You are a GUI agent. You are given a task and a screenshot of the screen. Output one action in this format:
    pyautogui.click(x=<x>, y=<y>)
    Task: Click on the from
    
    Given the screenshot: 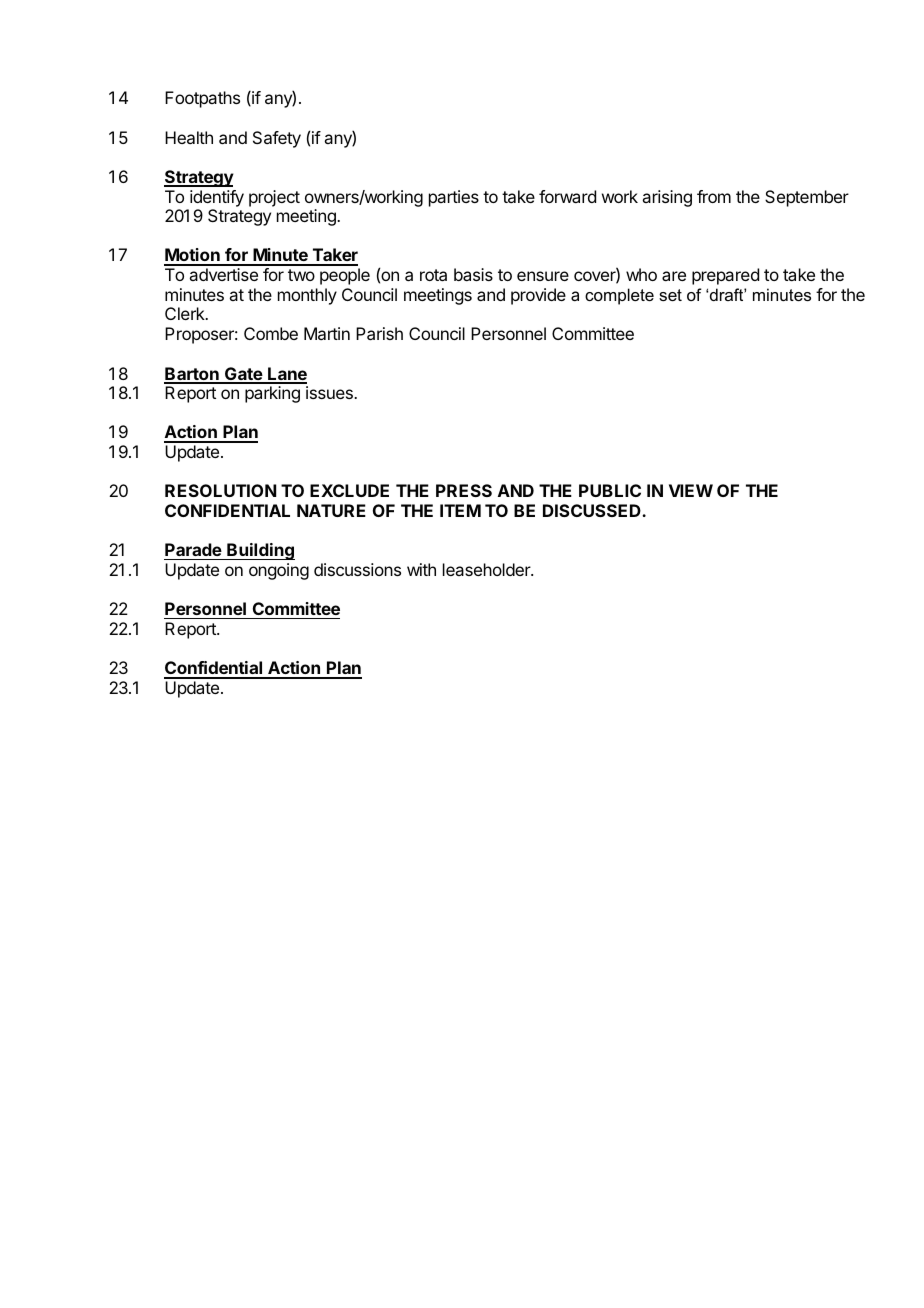 What is the action you would take?
    pyautogui.click(x=714, y=196)
